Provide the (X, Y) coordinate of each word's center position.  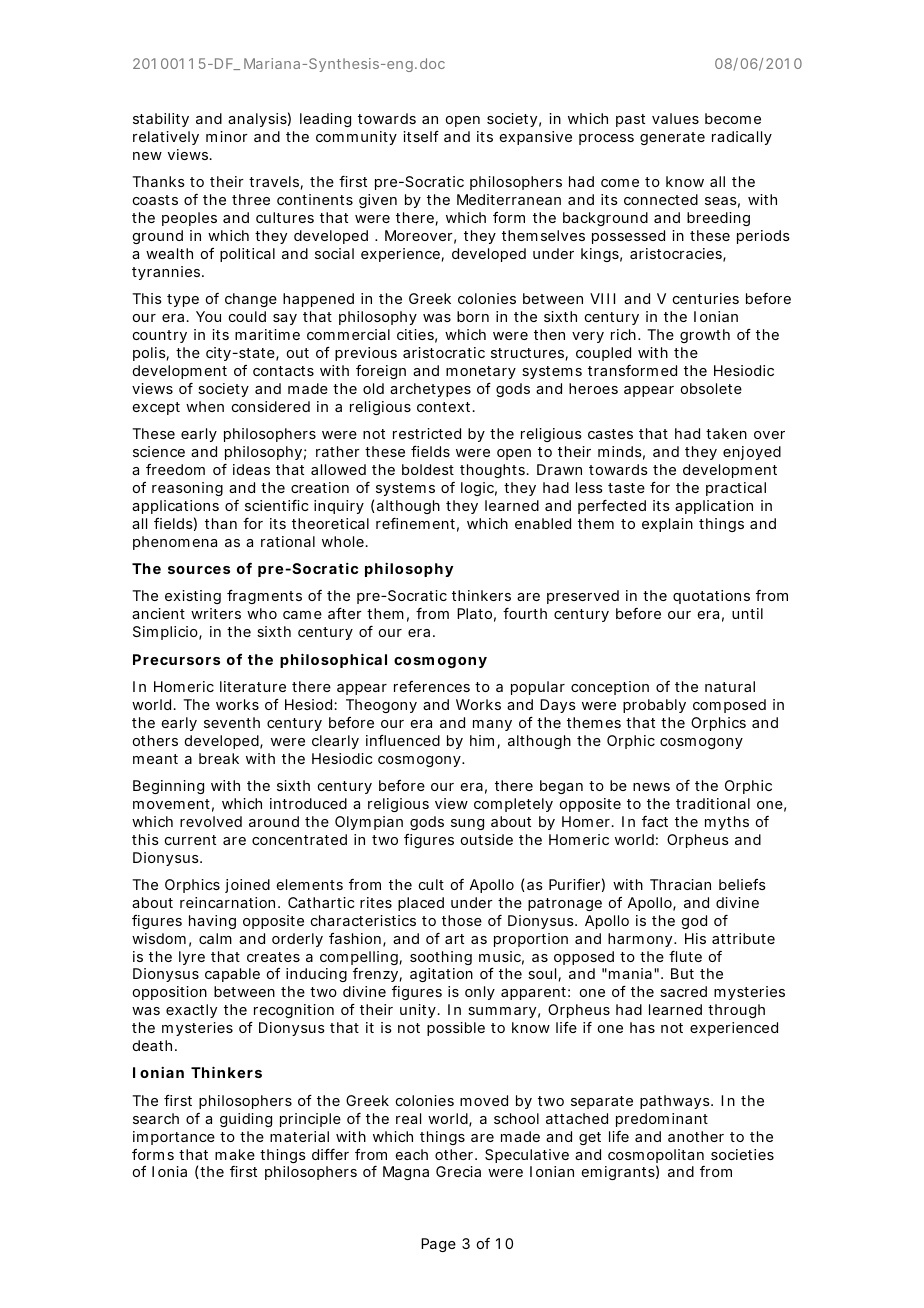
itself (421, 136)
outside (487, 839)
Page (438, 1245)
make (235, 1154)
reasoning (187, 489)
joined (247, 886)
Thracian (680, 884)
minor (227, 136)
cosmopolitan (656, 1157)
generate (672, 138)
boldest (428, 469)
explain (667, 525)
